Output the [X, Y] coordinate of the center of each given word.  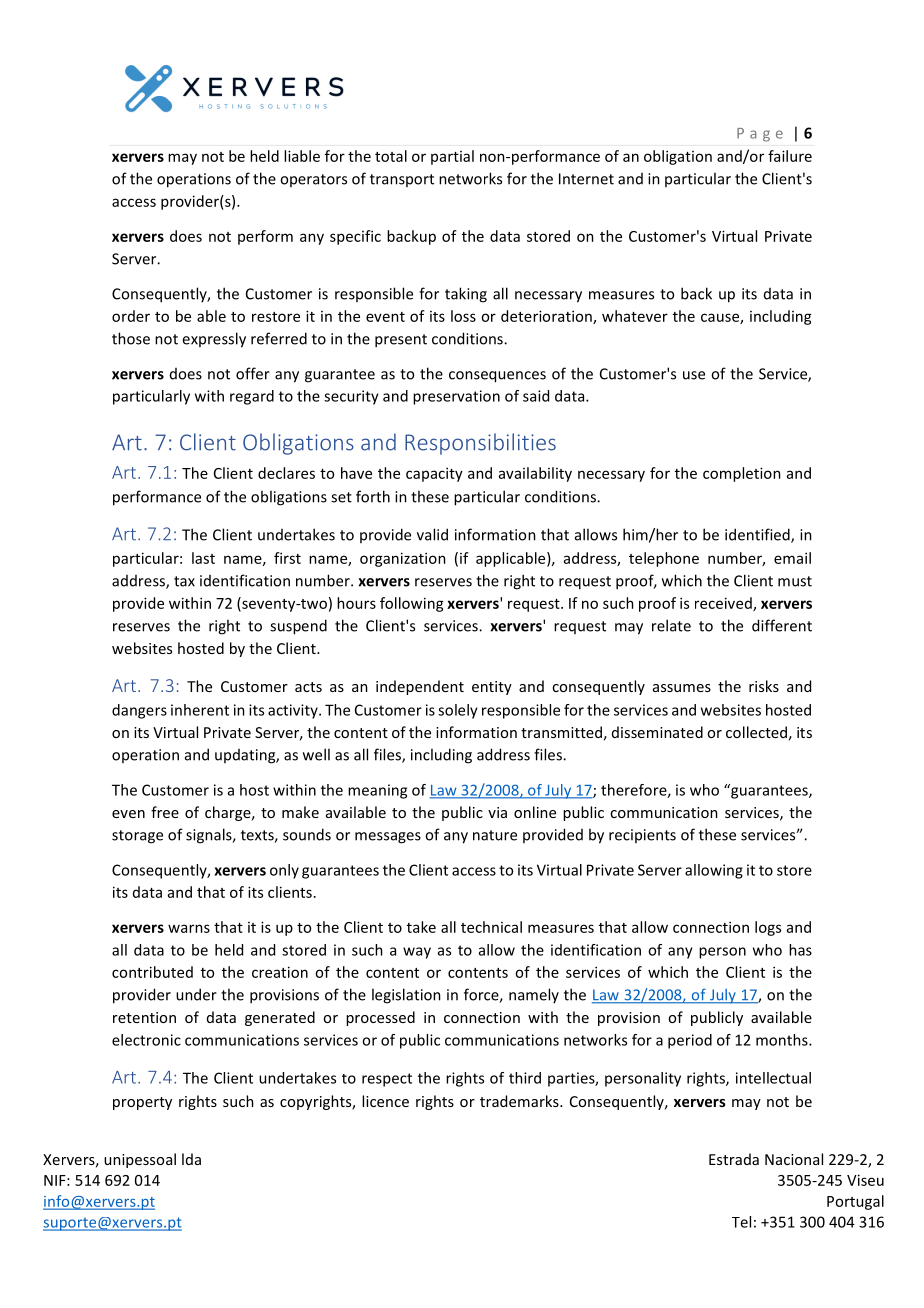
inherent [200, 710]
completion [742, 474]
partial [452, 157]
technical [491, 927]
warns [189, 928]
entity [492, 688]
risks [764, 686]
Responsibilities [480, 444]
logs [768, 928]
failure [790, 156]
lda [191, 1159]
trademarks [520, 1101]
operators [313, 180]
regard [252, 397]
